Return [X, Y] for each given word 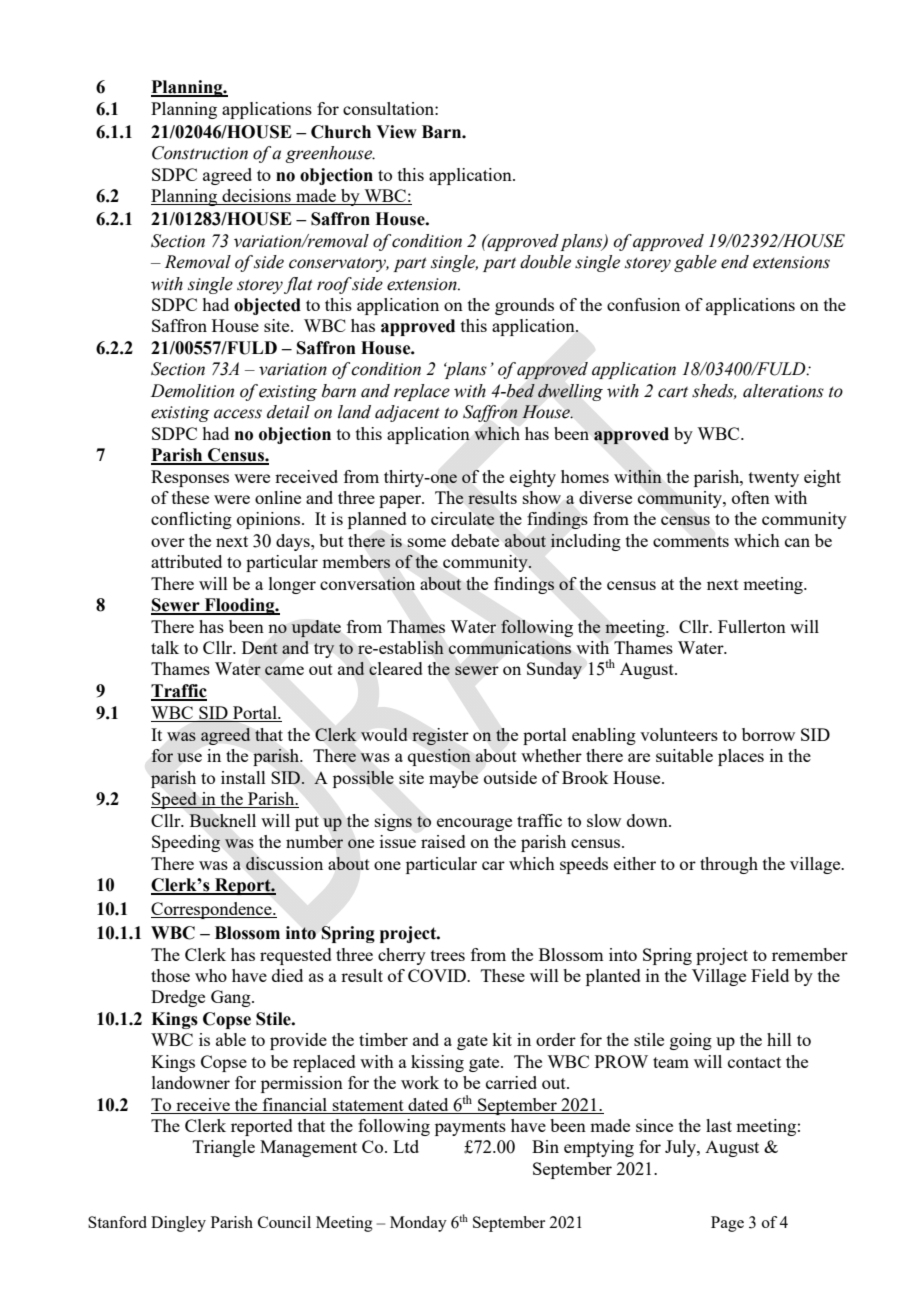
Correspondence [212, 910]
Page [727, 1224]
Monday [418, 1224]
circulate [463, 518]
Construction [200, 153]
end [735, 262]
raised [443, 841]
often [751, 497]
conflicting [191, 520]
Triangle [224, 1148]
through [729, 865]
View [396, 132]
